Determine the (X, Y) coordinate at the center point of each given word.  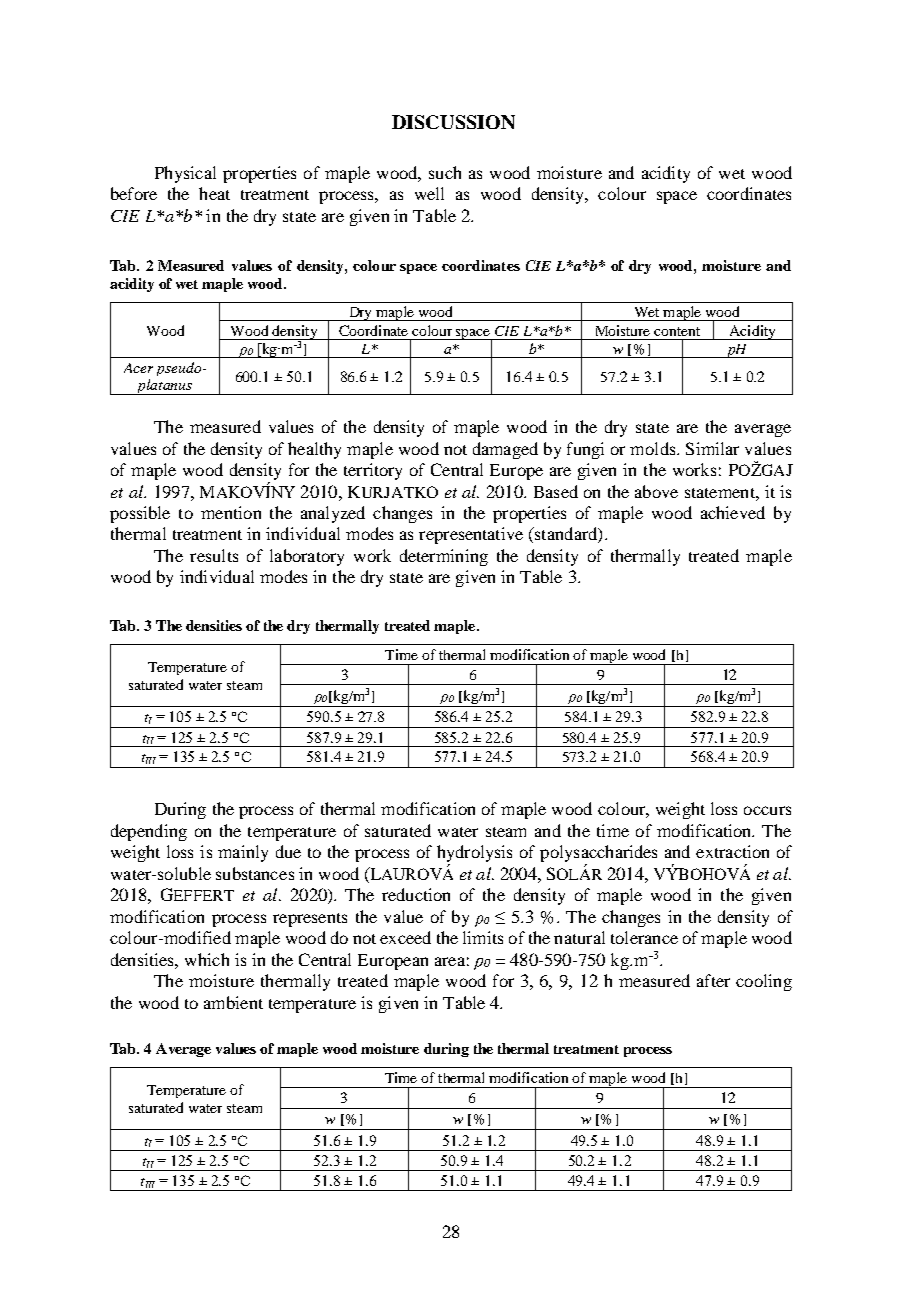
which (207, 959)
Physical (185, 174)
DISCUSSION (453, 122)
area (450, 961)
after (713, 980)
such (445, 172)
